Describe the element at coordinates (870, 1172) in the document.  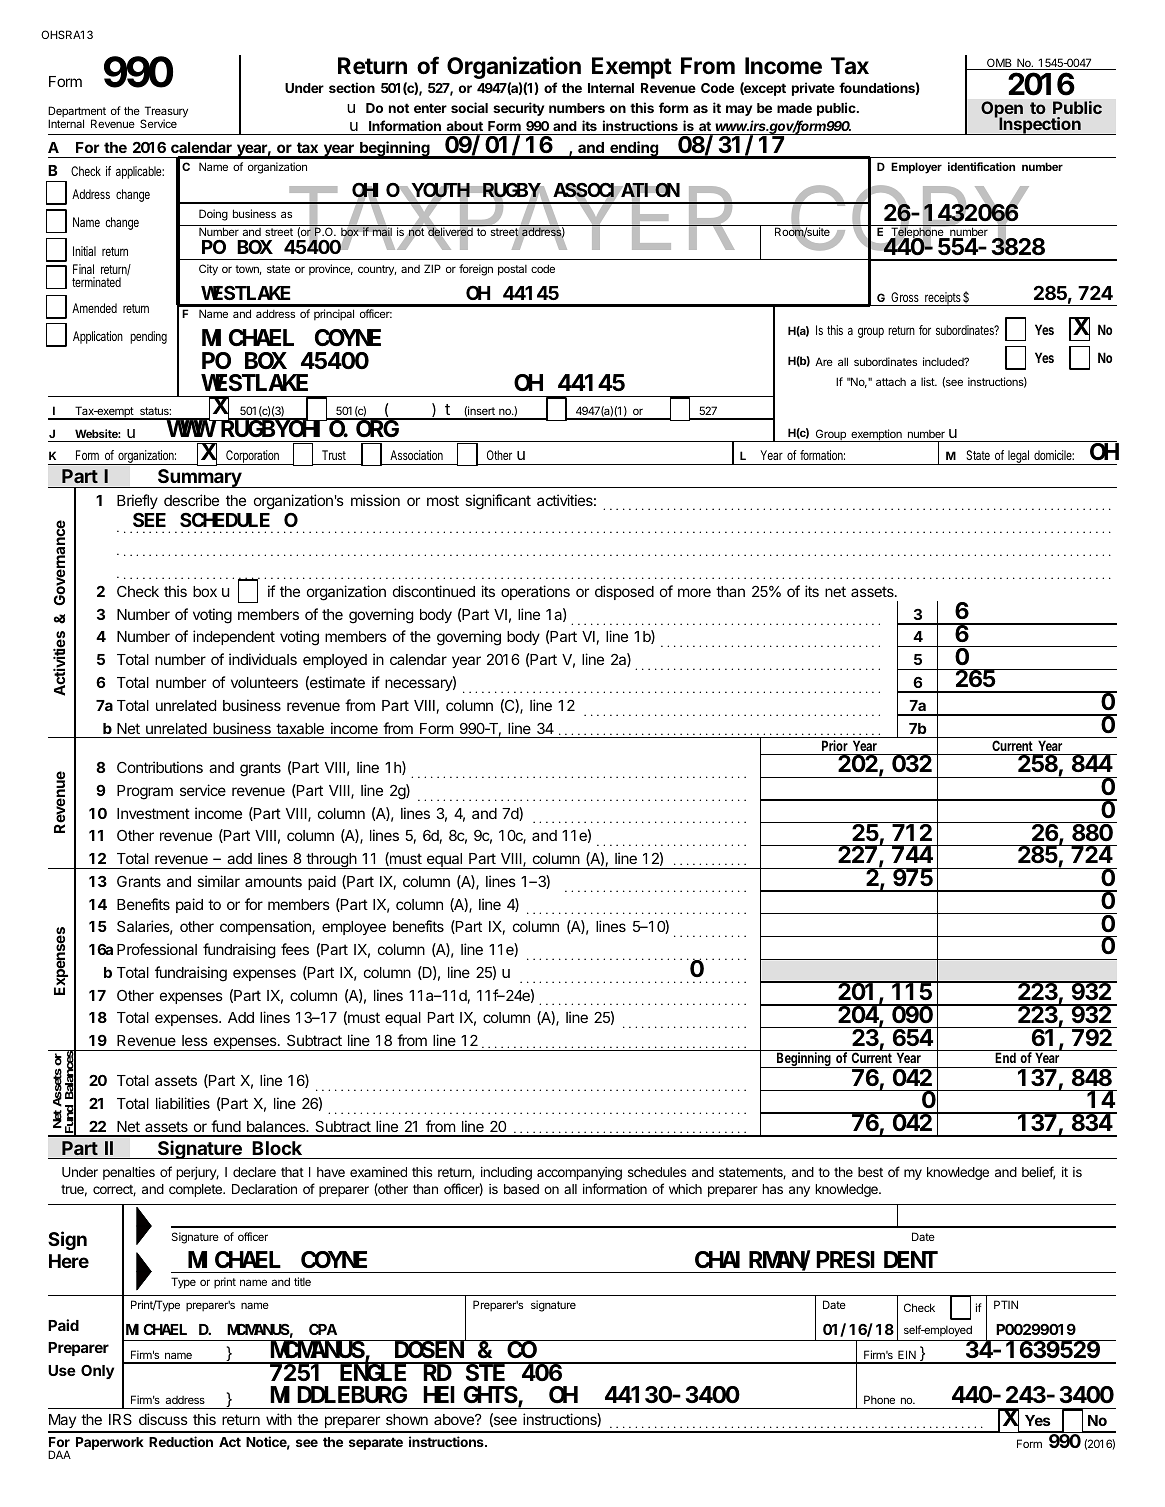
I see `best` at that location.
